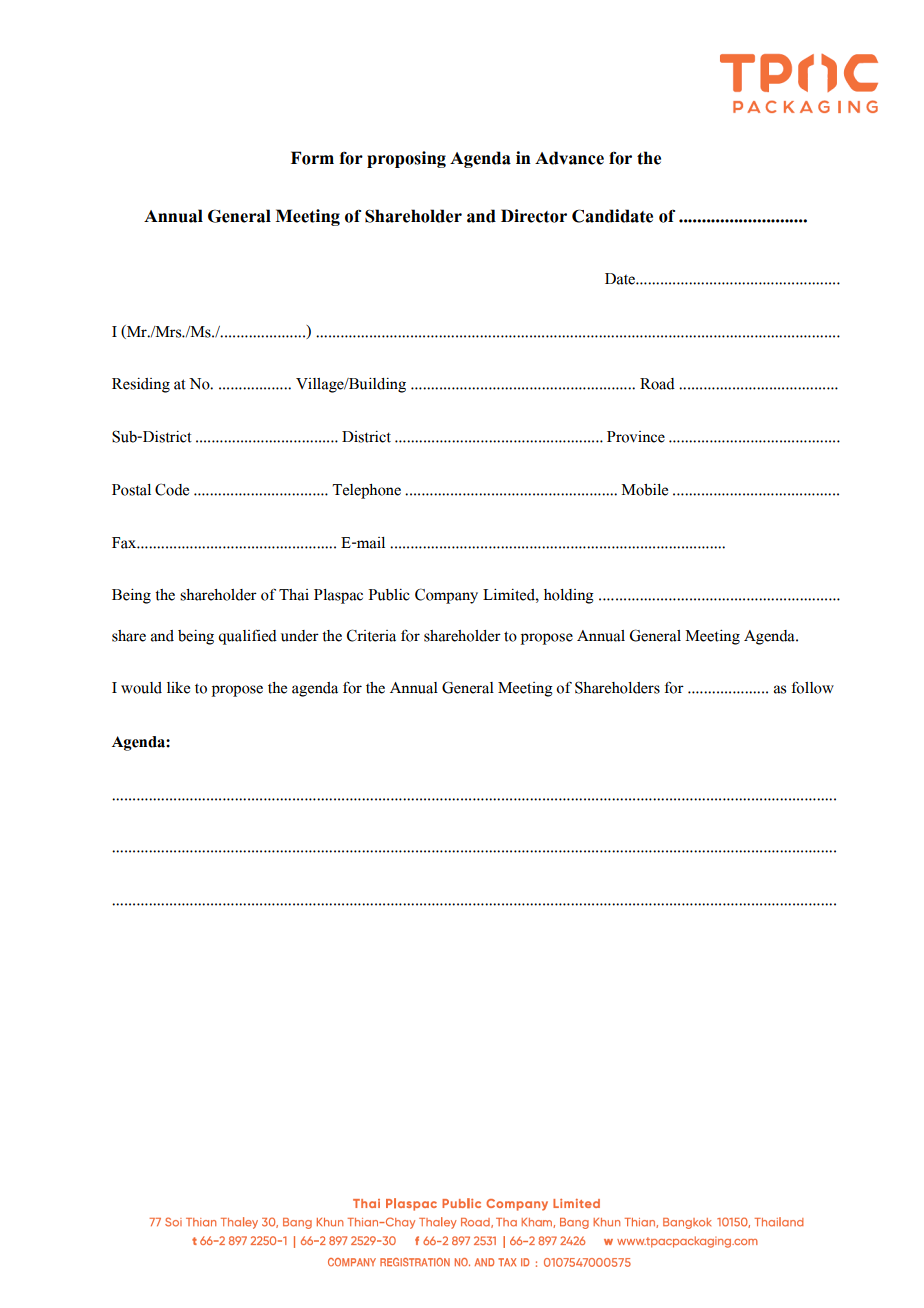  What do you see at coordinates (657, 384) in the document?
I see `Road` at bounding box center [657, 384].
